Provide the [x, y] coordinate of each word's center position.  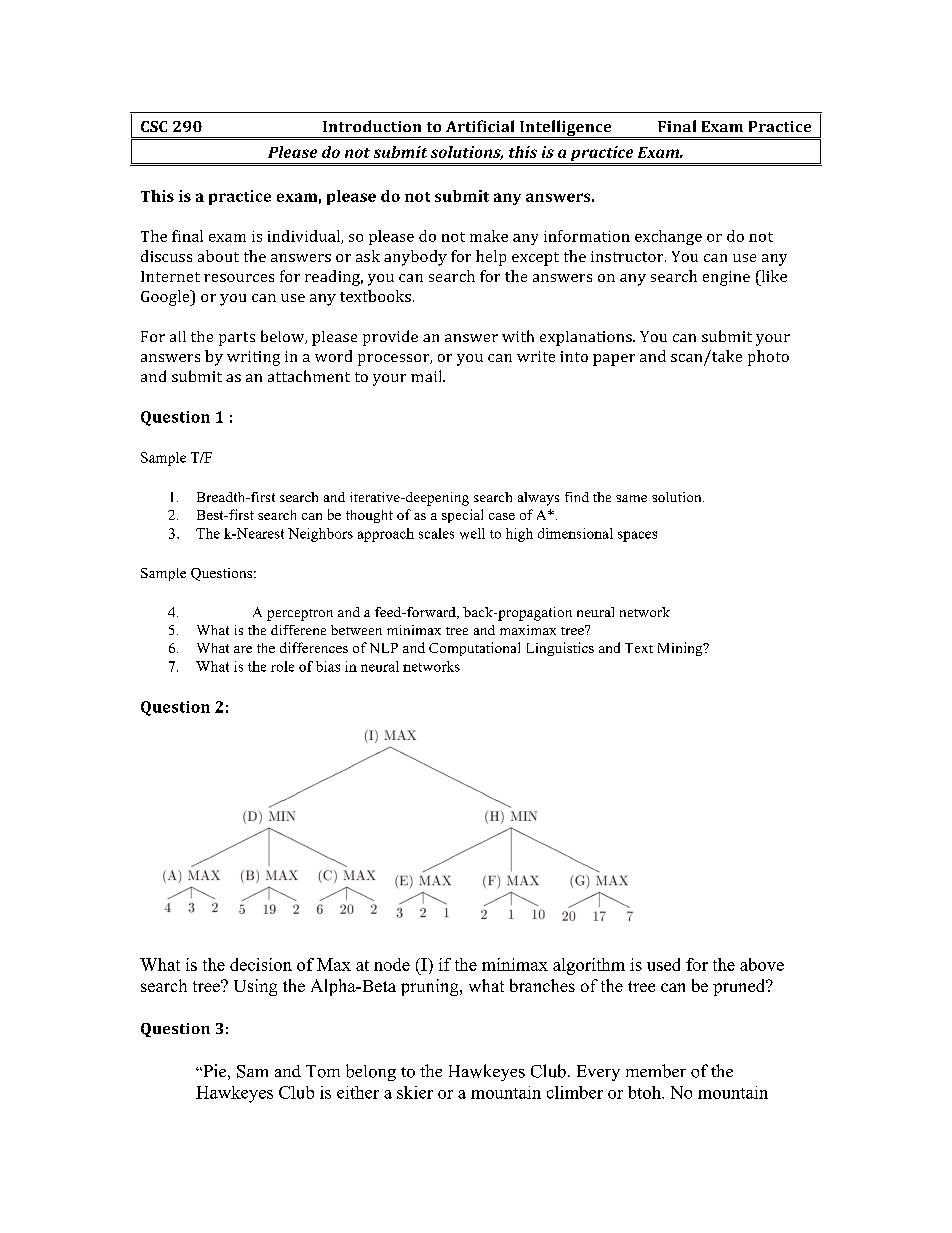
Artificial [480, 126]
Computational [474, 649]
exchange [668, 237]
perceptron [300, 615]
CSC [154, 126]
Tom [323, 1071]
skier [415, 1092]
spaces [637, 536]
